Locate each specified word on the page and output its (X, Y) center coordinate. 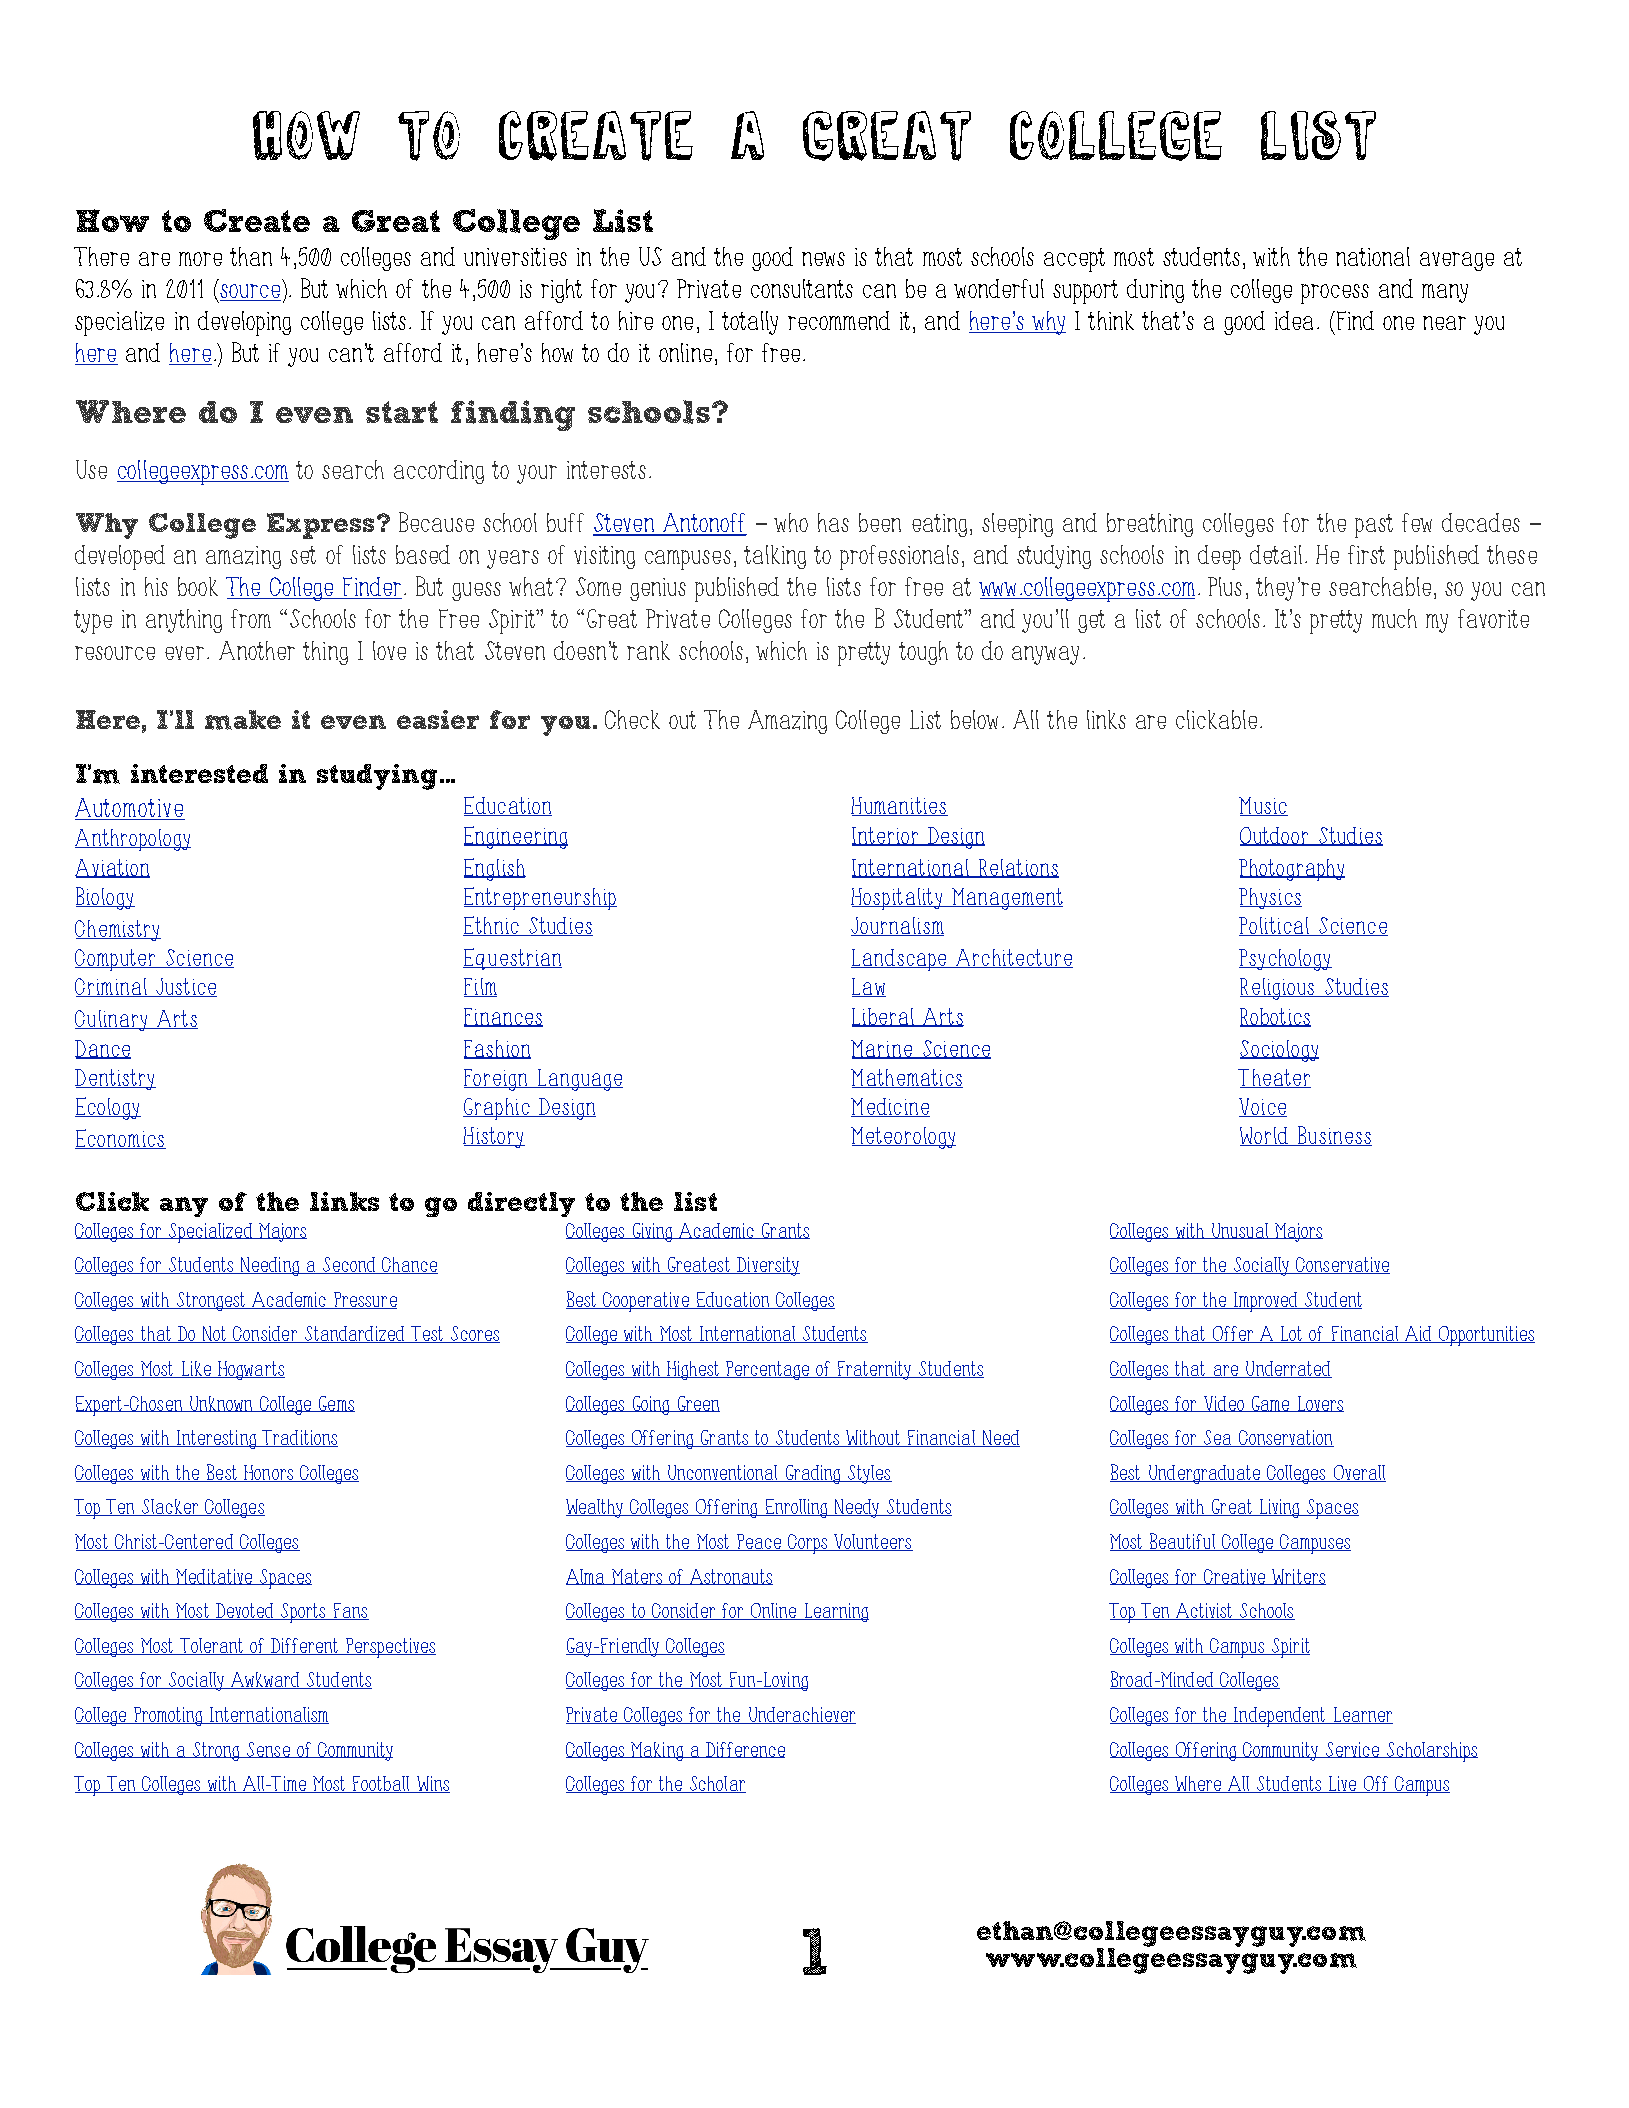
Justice (185, 987)
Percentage (768, 1370)
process (1335, 294)
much (1394, 618)
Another (257, 650)
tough (923, 653)
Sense (269, 1750)
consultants (802, 288)
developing (244, 323)
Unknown (221, 1404)
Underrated (1288, 1369)
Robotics (1275, 1017)
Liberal (884, 1017)
